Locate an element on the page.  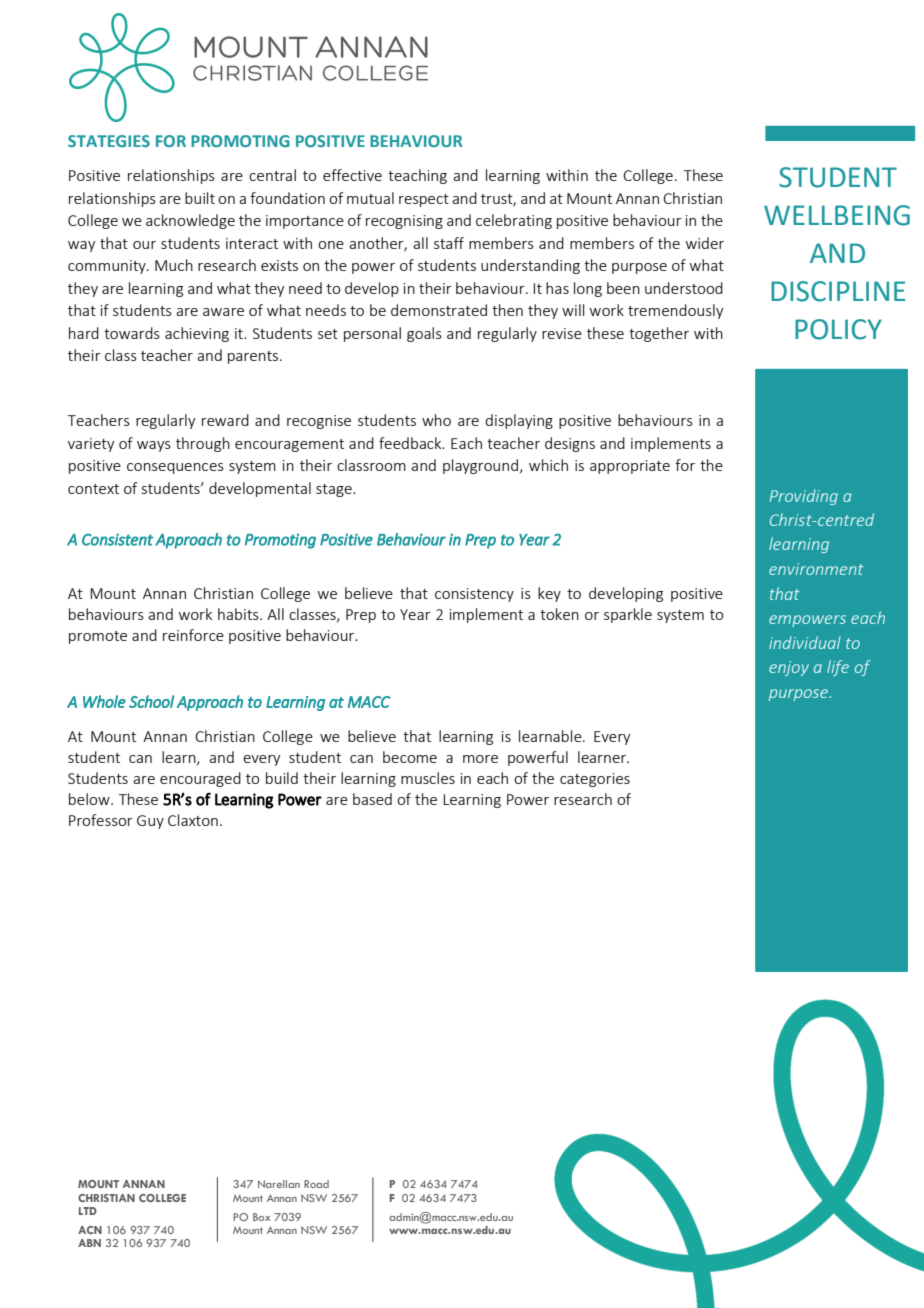
acknowledge is located at coordinates (190, 221).
